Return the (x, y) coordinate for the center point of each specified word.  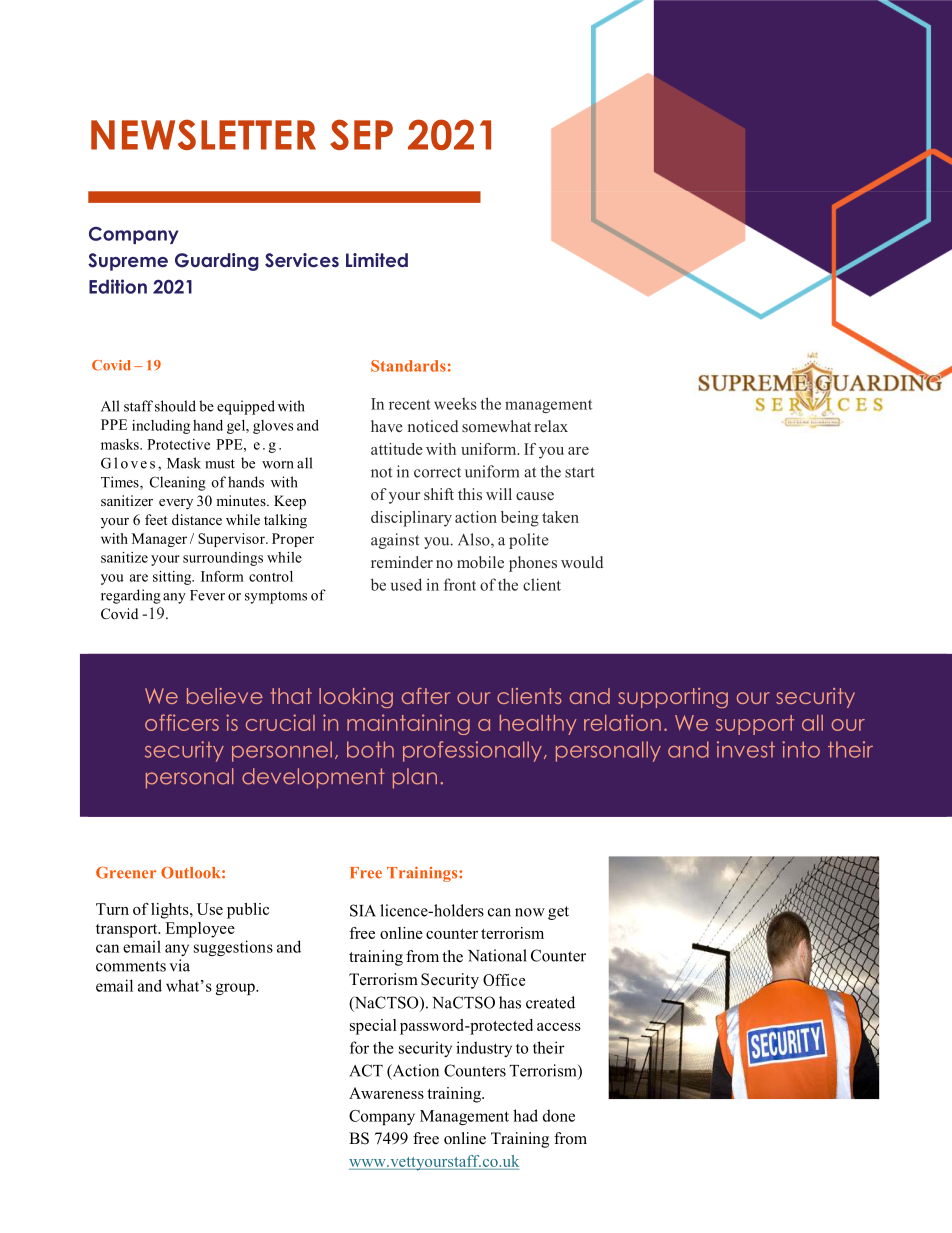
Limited (377, 260)
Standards (408, 366)
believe (225, 696)
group (236, 989)
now (530, 912)
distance (197, 519)
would (582, 562)
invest (746, 749)
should (175, 406)
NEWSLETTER (203, 134)
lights (171, 911)
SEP (361, 134)
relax (551, 426)
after (426, 696)
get (558, 913)
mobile (480, 562)
